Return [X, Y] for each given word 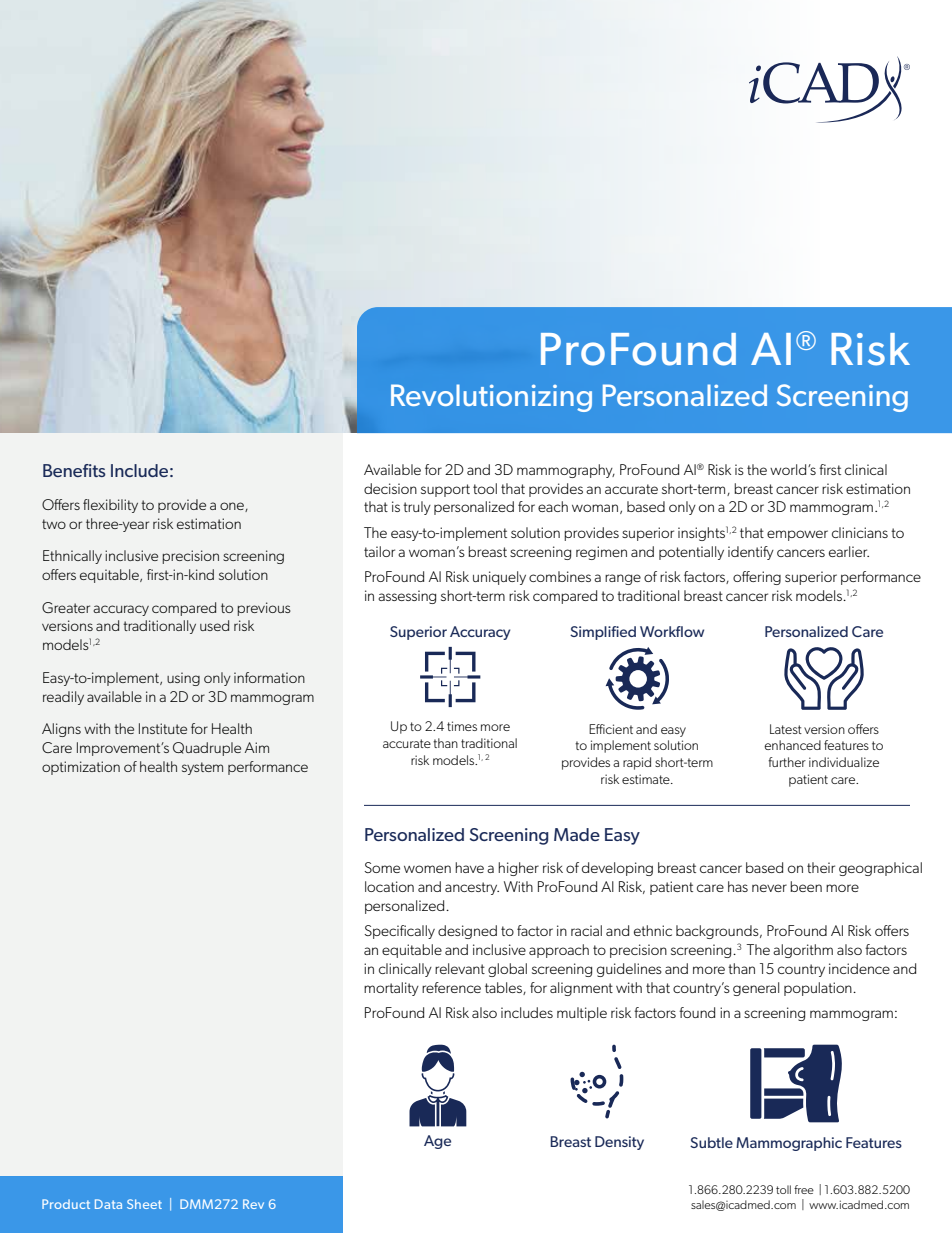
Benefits [74, 470]
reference [451, 987]
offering [757, 578]
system [202, 768]
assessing [407, 597]
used [214, 625]
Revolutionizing [491, 398]
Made [577, 834]
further [787, 762]
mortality [391, 989]
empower [797, 535]
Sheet [144, 1204]
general [756, 989]
